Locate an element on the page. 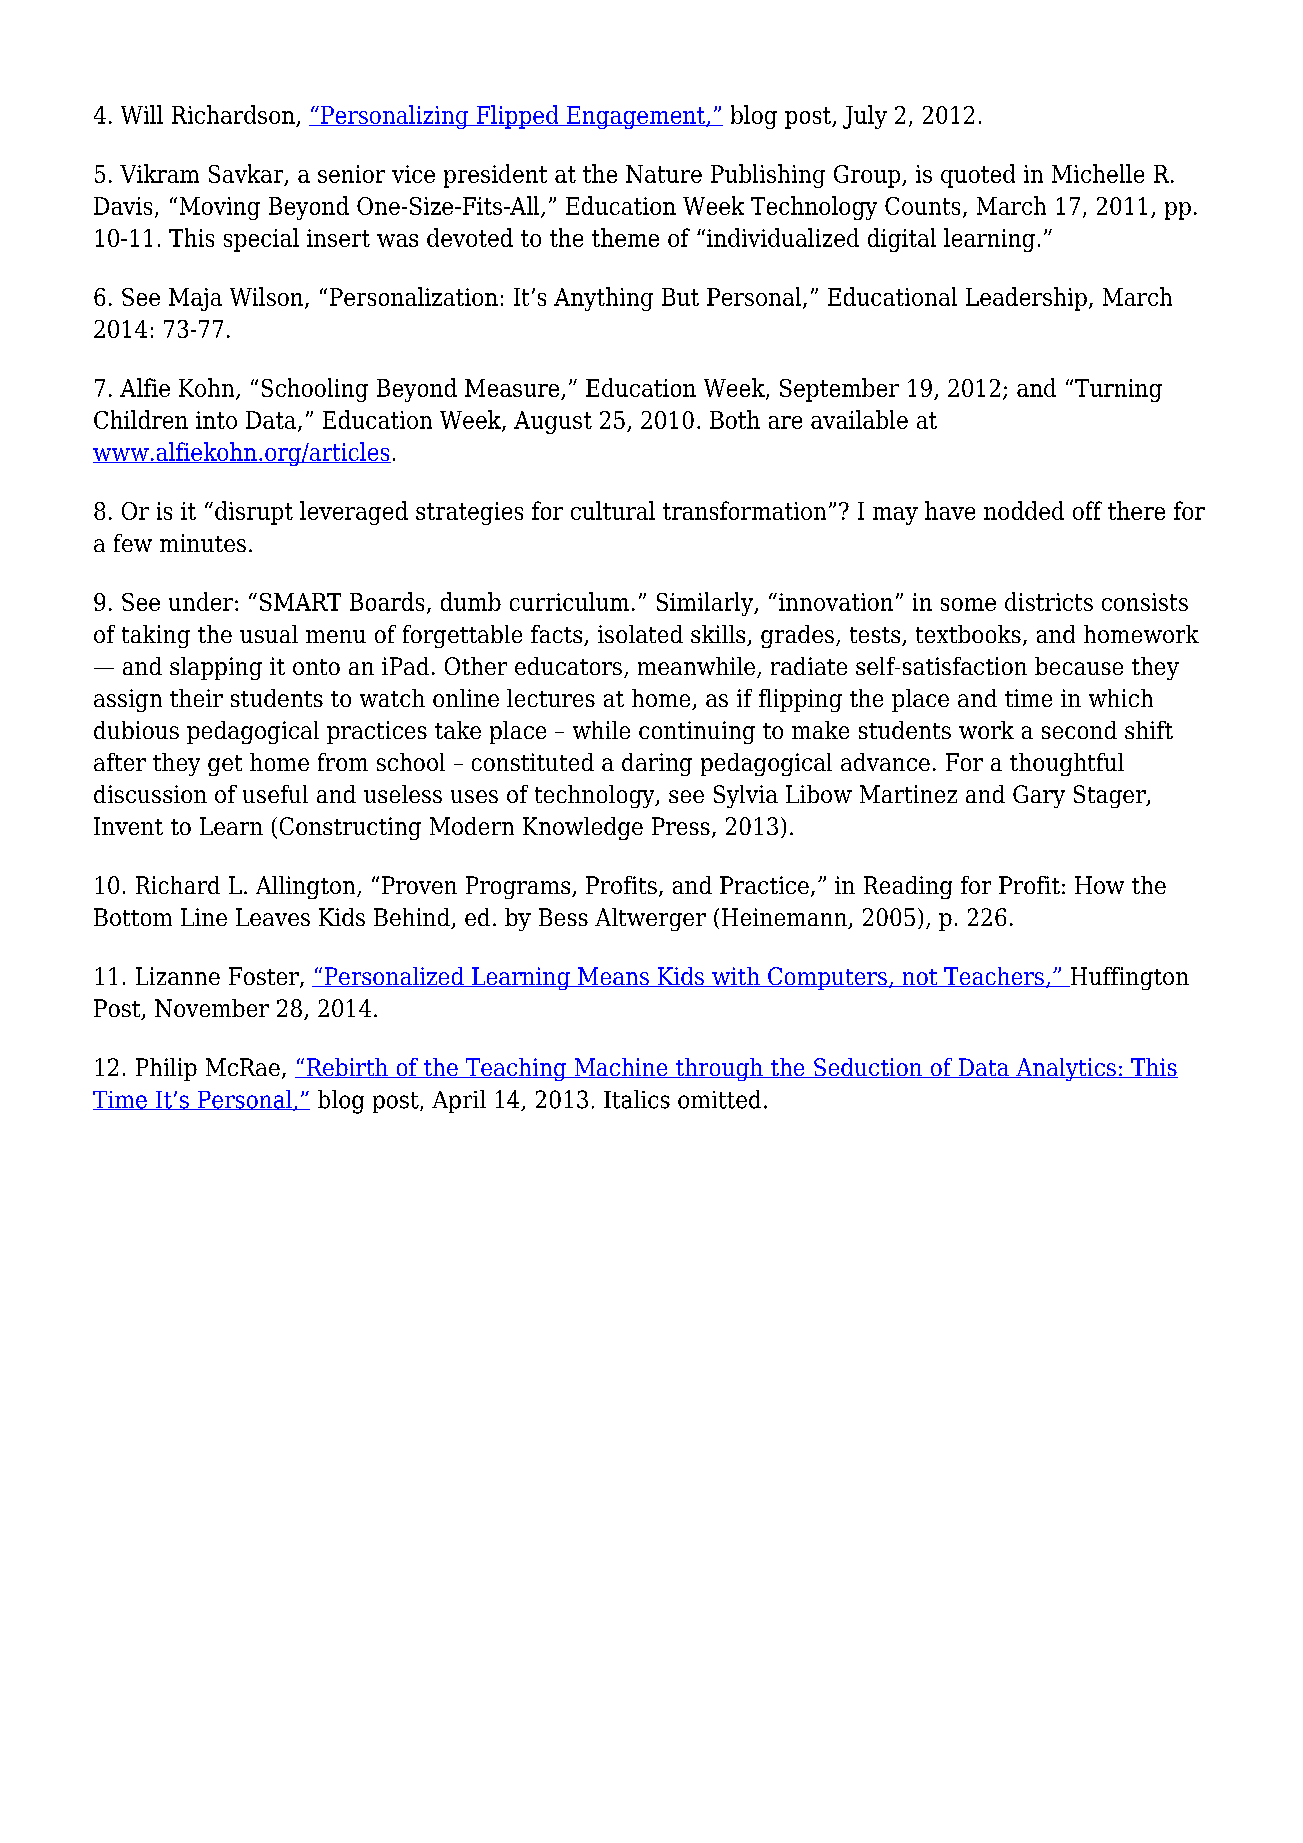 The height and width of the page is (1843, 1303). Engagement is located at coordinates (636, 117).
